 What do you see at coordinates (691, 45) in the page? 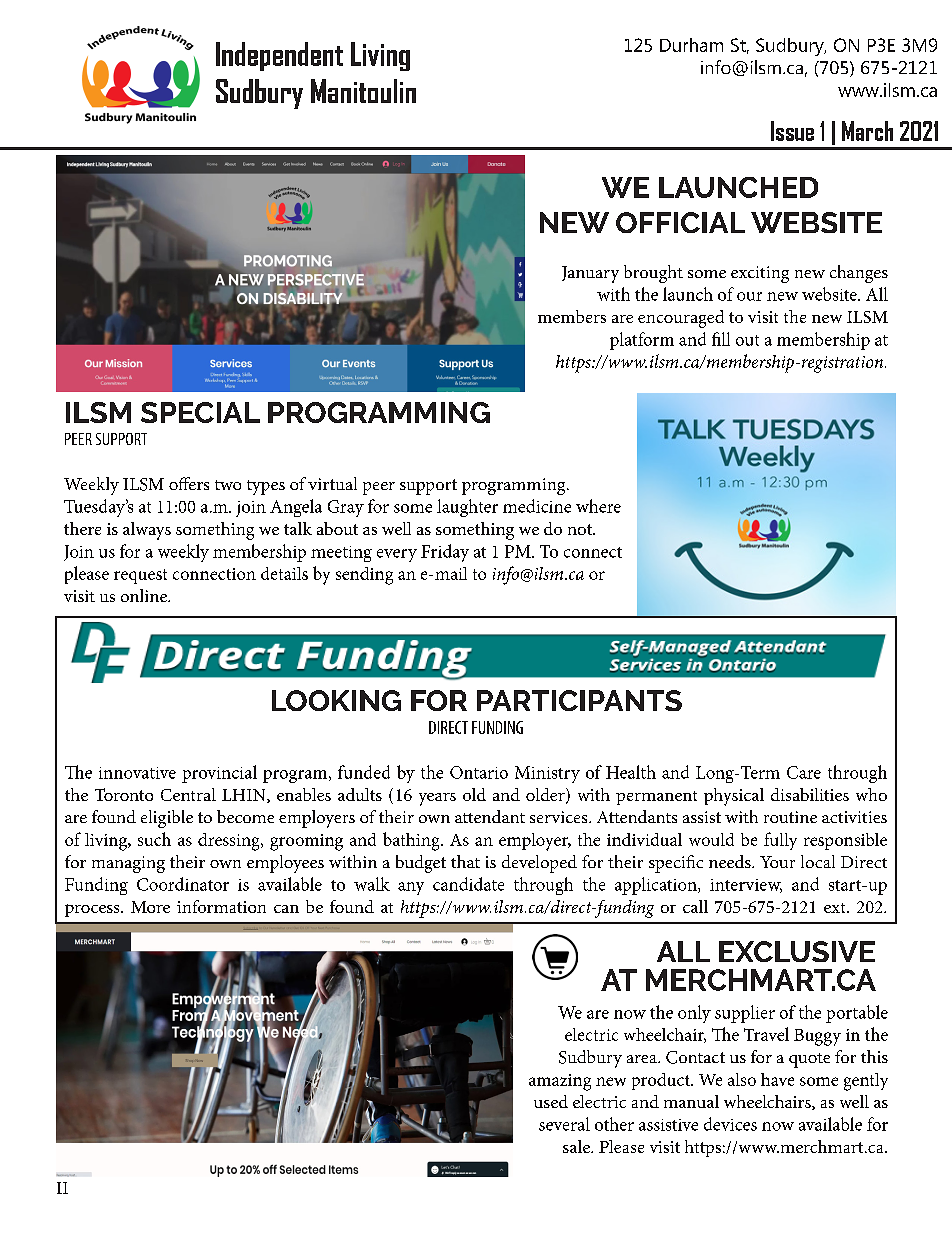
I see `Durham` at bounding box center [691, 45].
